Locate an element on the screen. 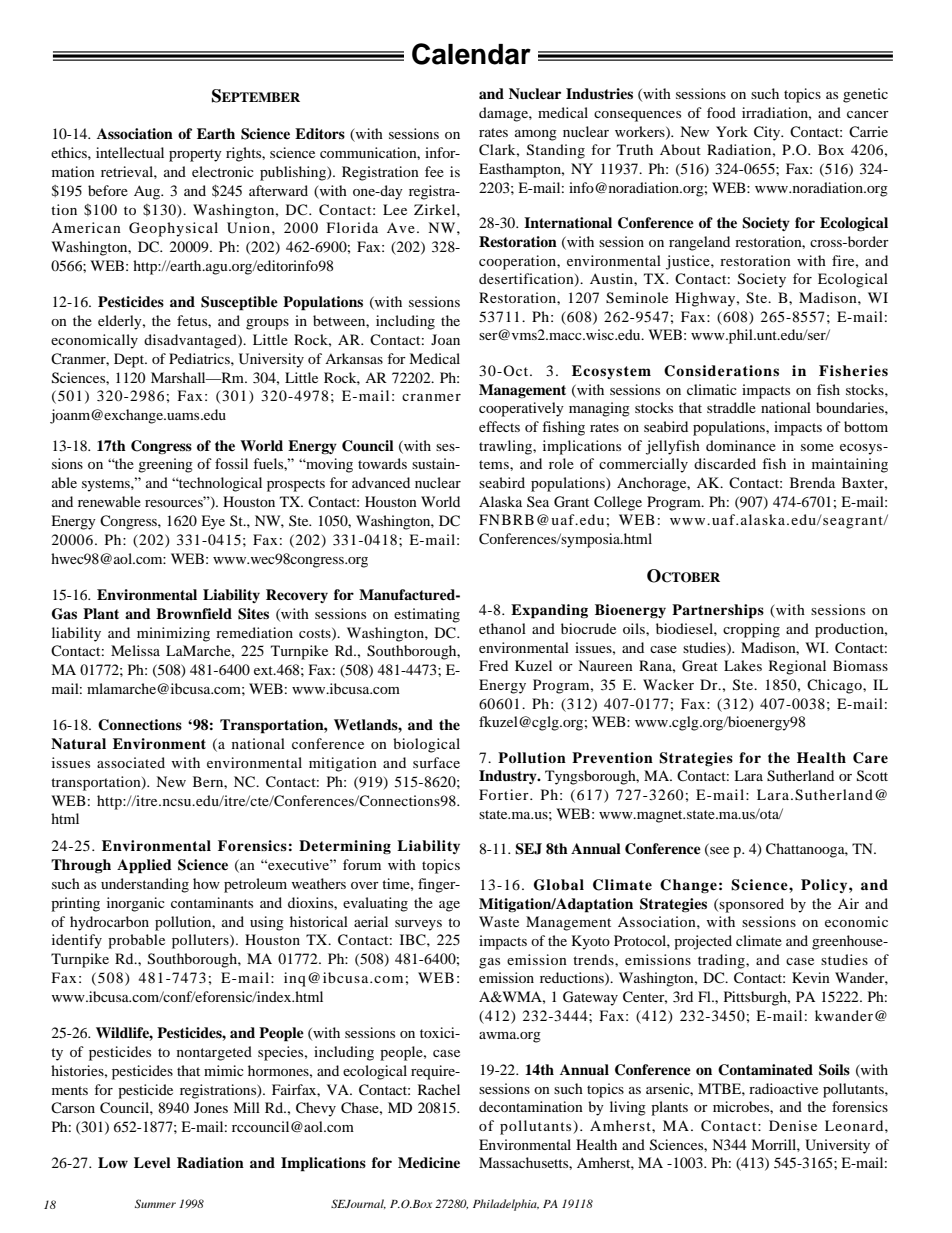 The width and height of the screenshot is (952, 1233). surface is located at coordinates (436, 762).
